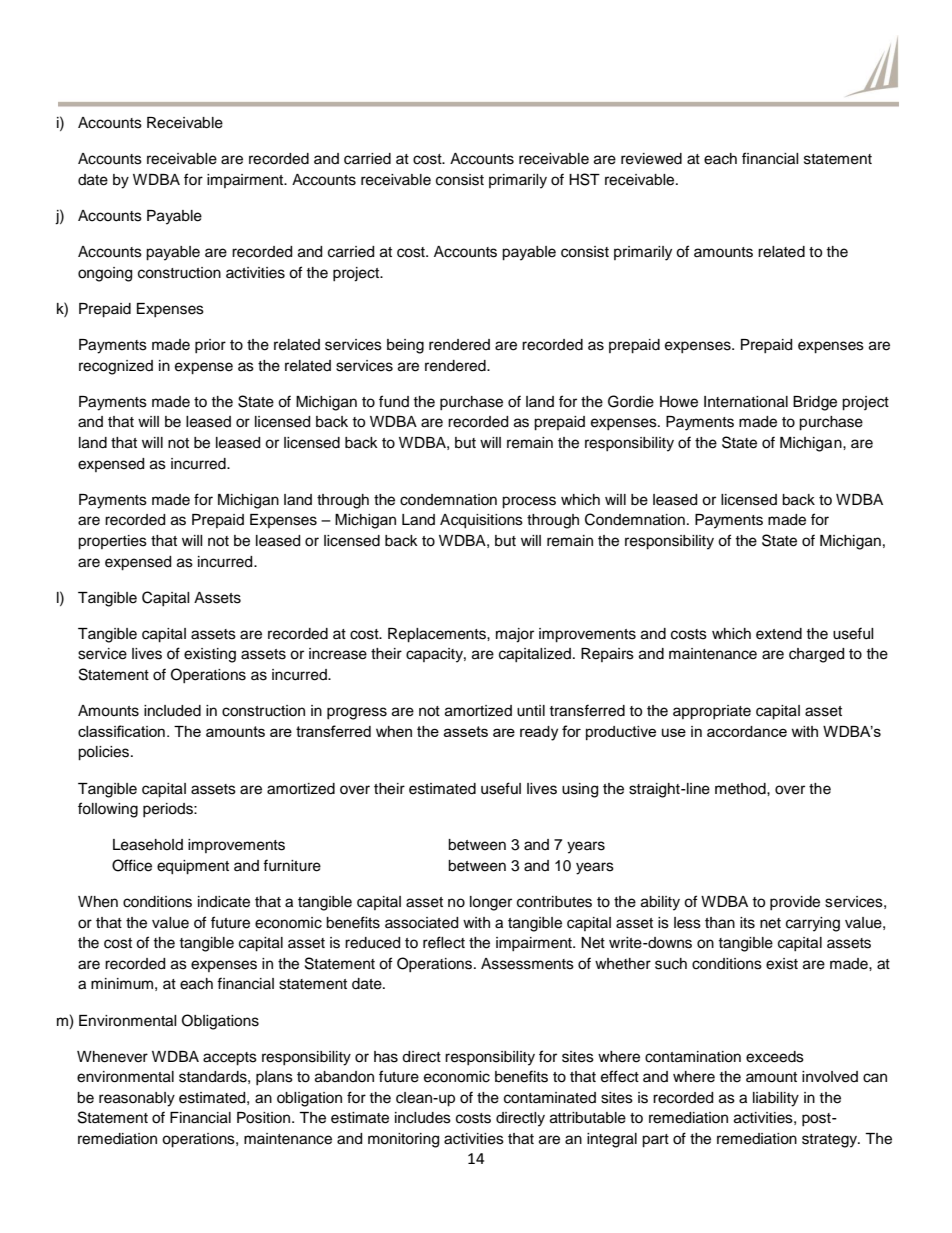 This document has width=952, height=1233. Describe the element at coordinates (137, 1099) in the document. I see `reasonably` at that location.
